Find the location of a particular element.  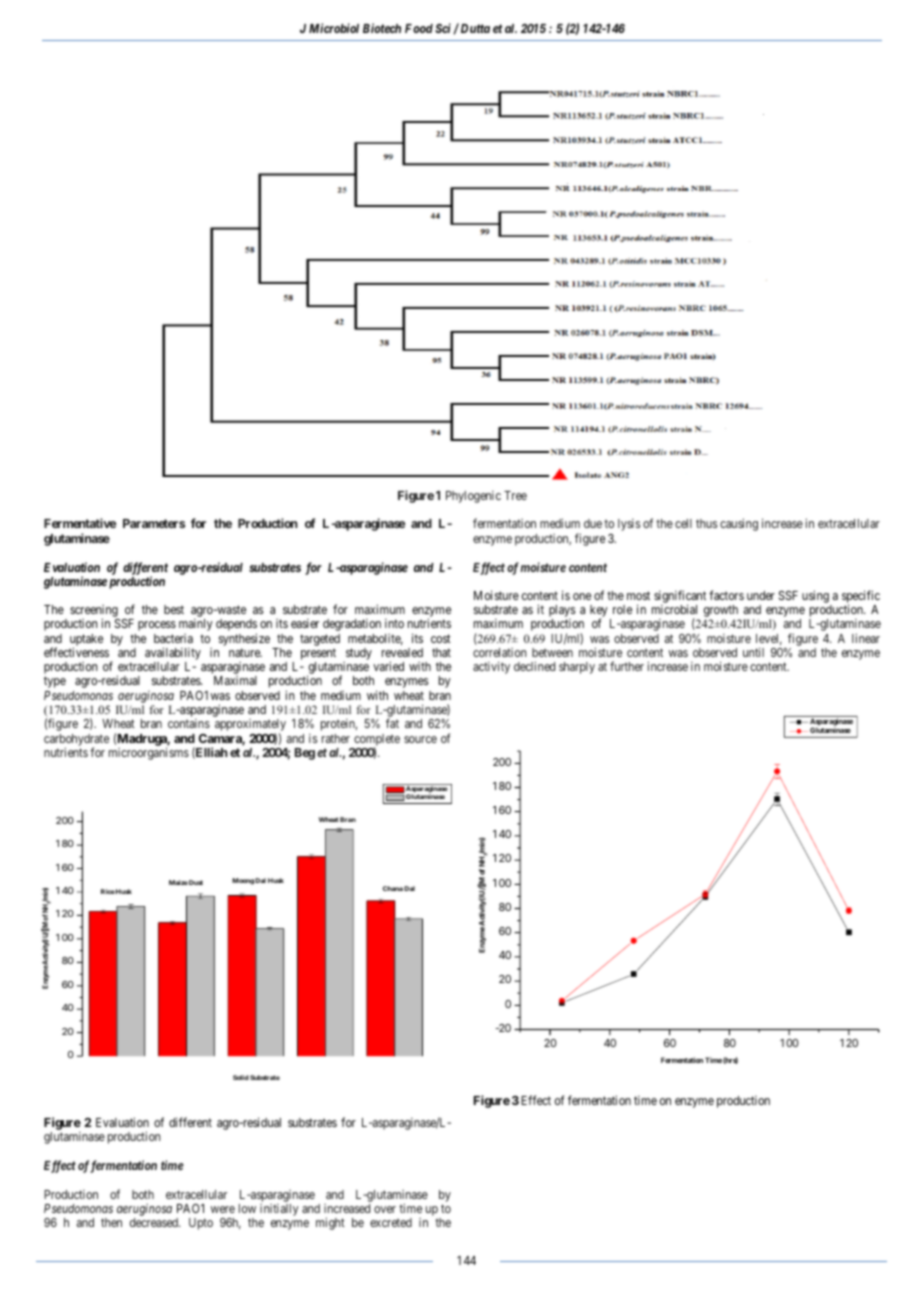

Chana is located at coordinates (393, 888).
